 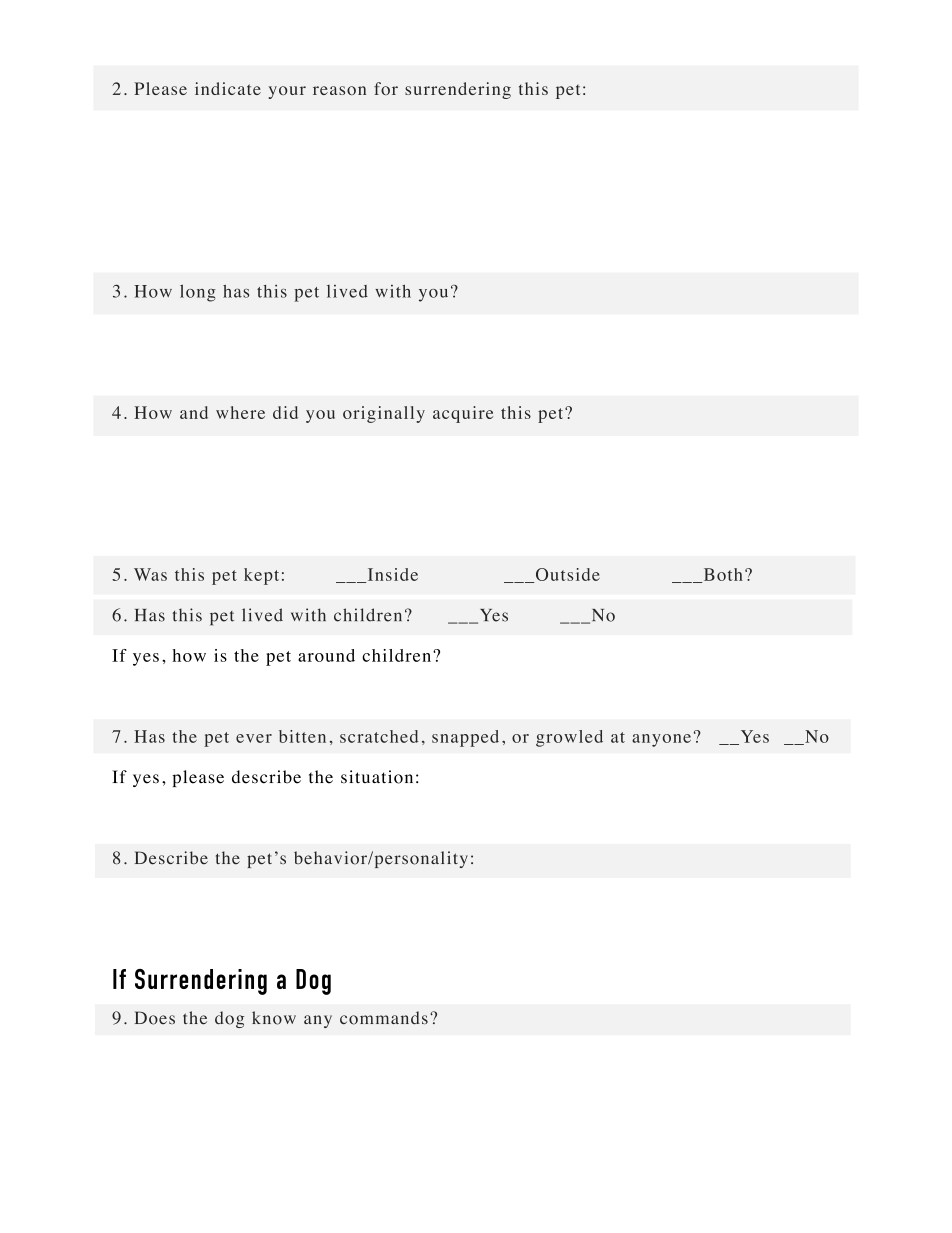 I want to click on where, so click(x=240, y=412).
